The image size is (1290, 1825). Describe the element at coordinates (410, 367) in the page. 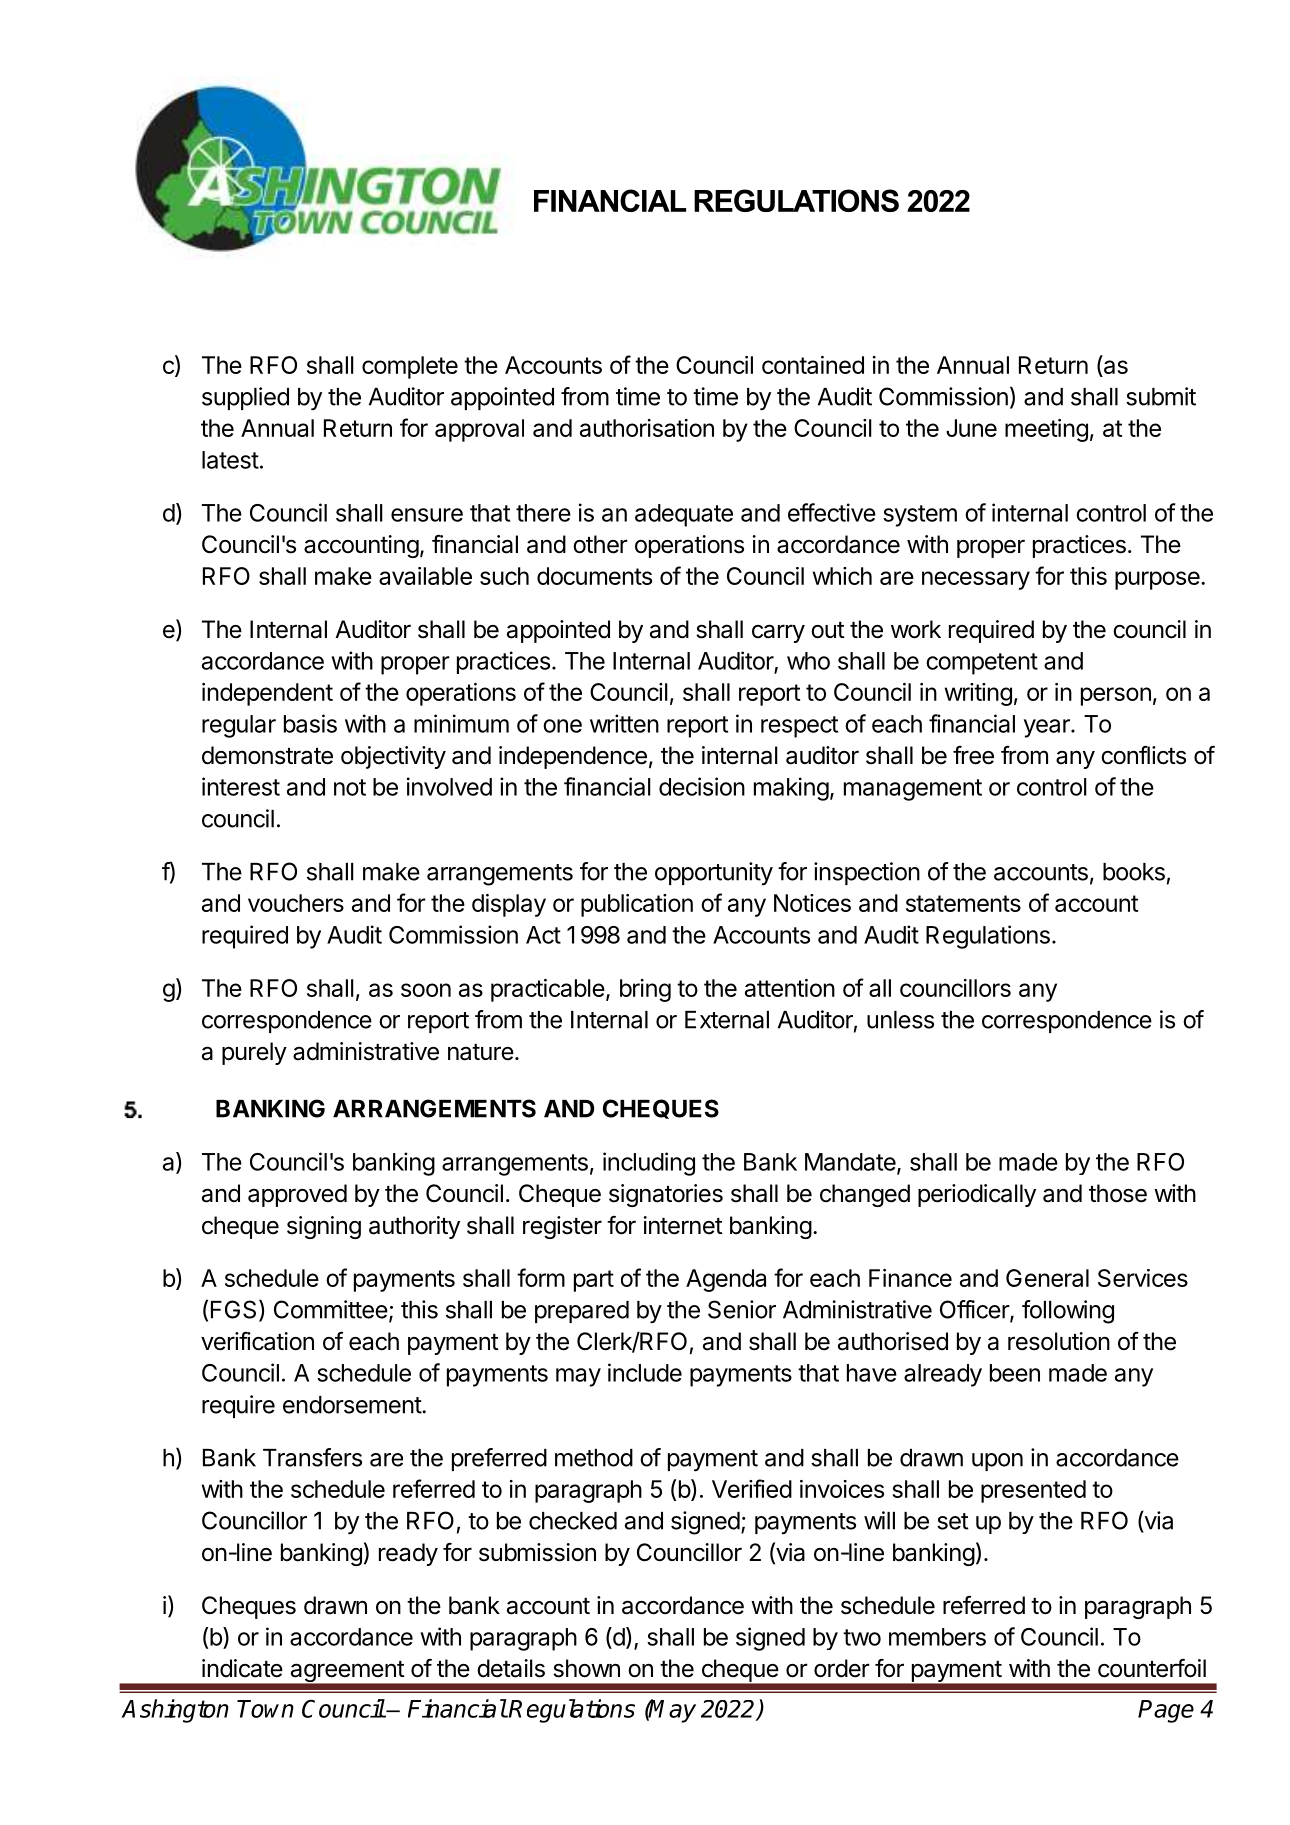

I see `complete` at that location.
